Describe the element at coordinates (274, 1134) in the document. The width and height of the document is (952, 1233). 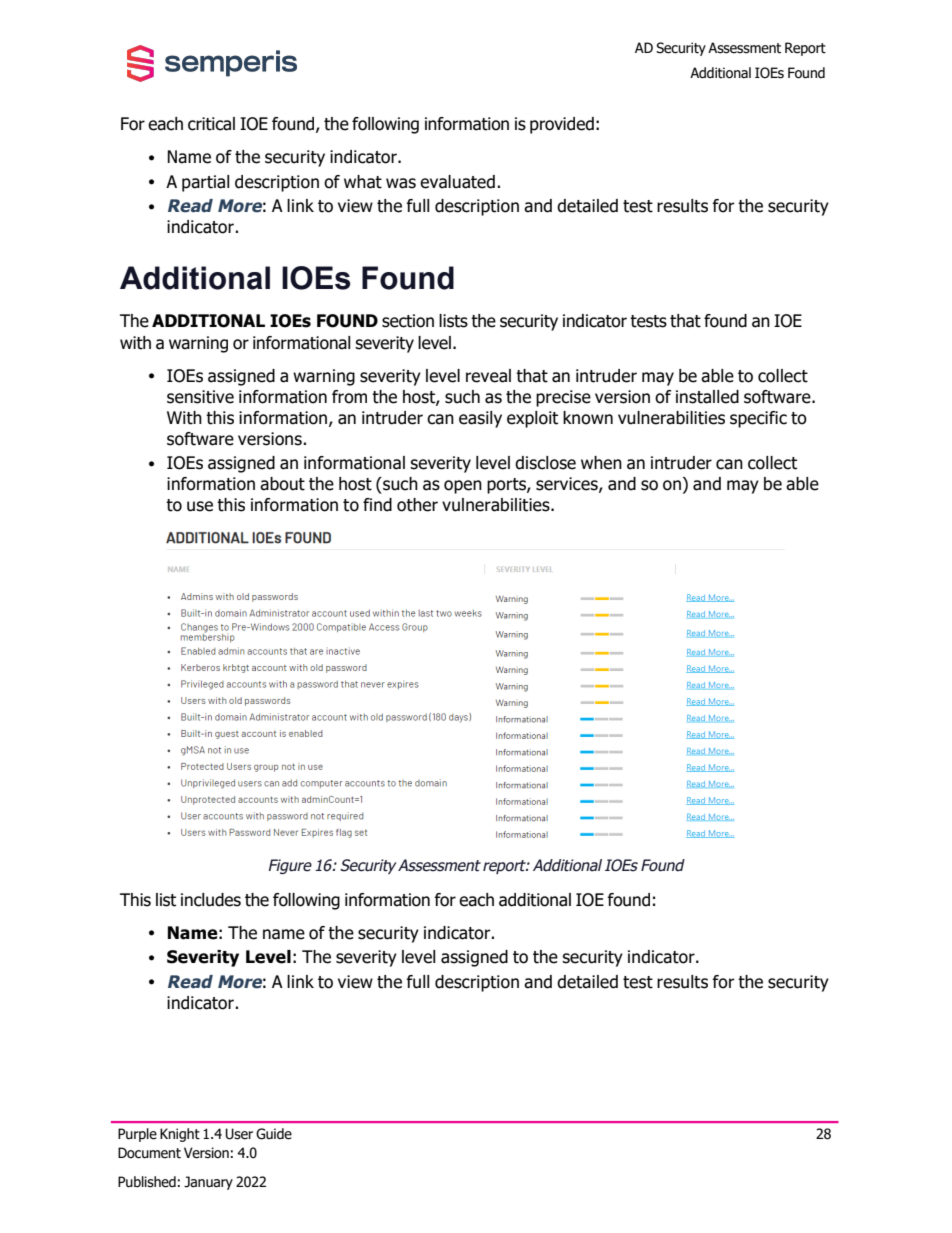
I see `Guide` at that location.
